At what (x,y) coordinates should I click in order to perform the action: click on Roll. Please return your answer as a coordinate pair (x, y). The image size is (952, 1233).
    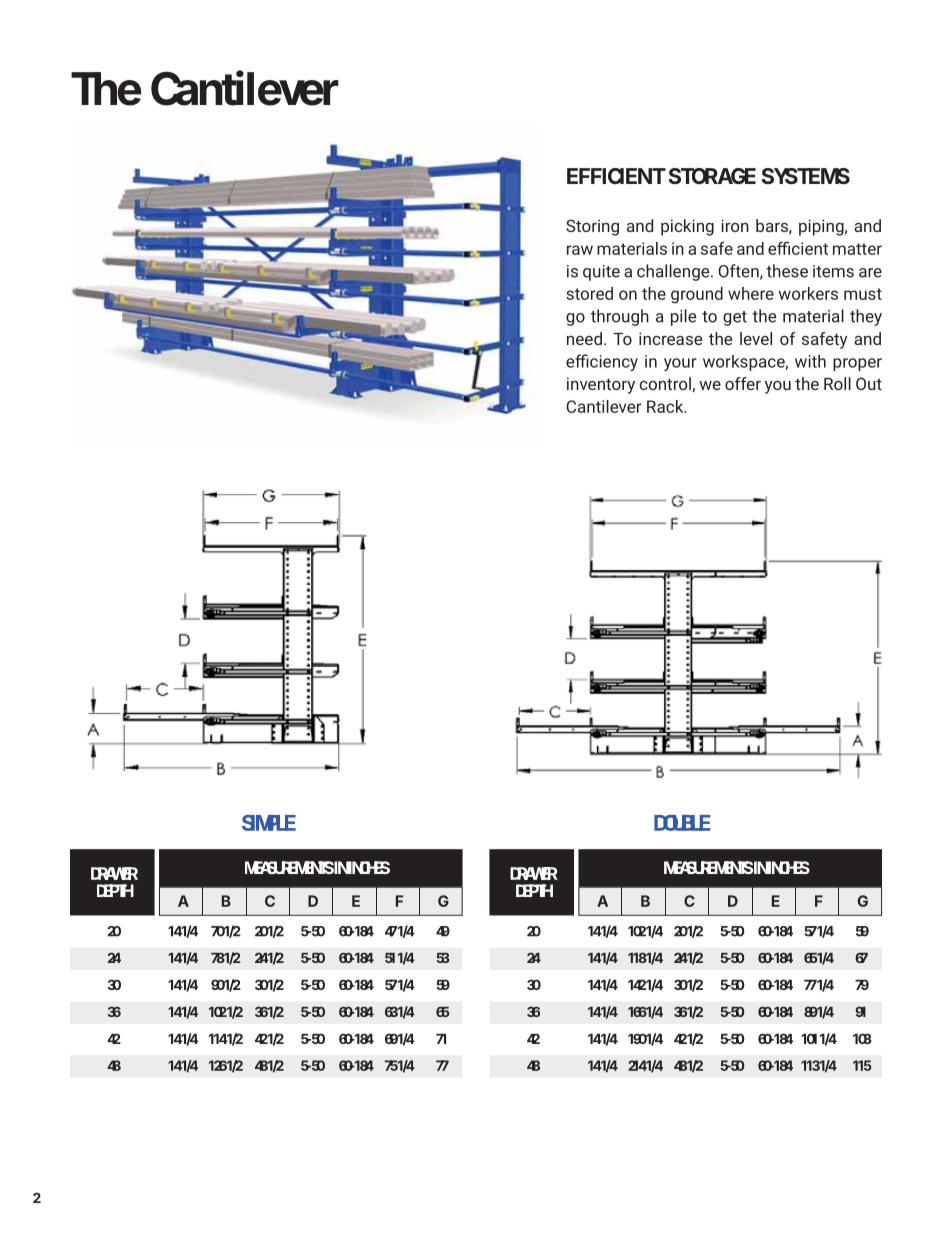
    Looking at the image, I should click on (837, 383).
